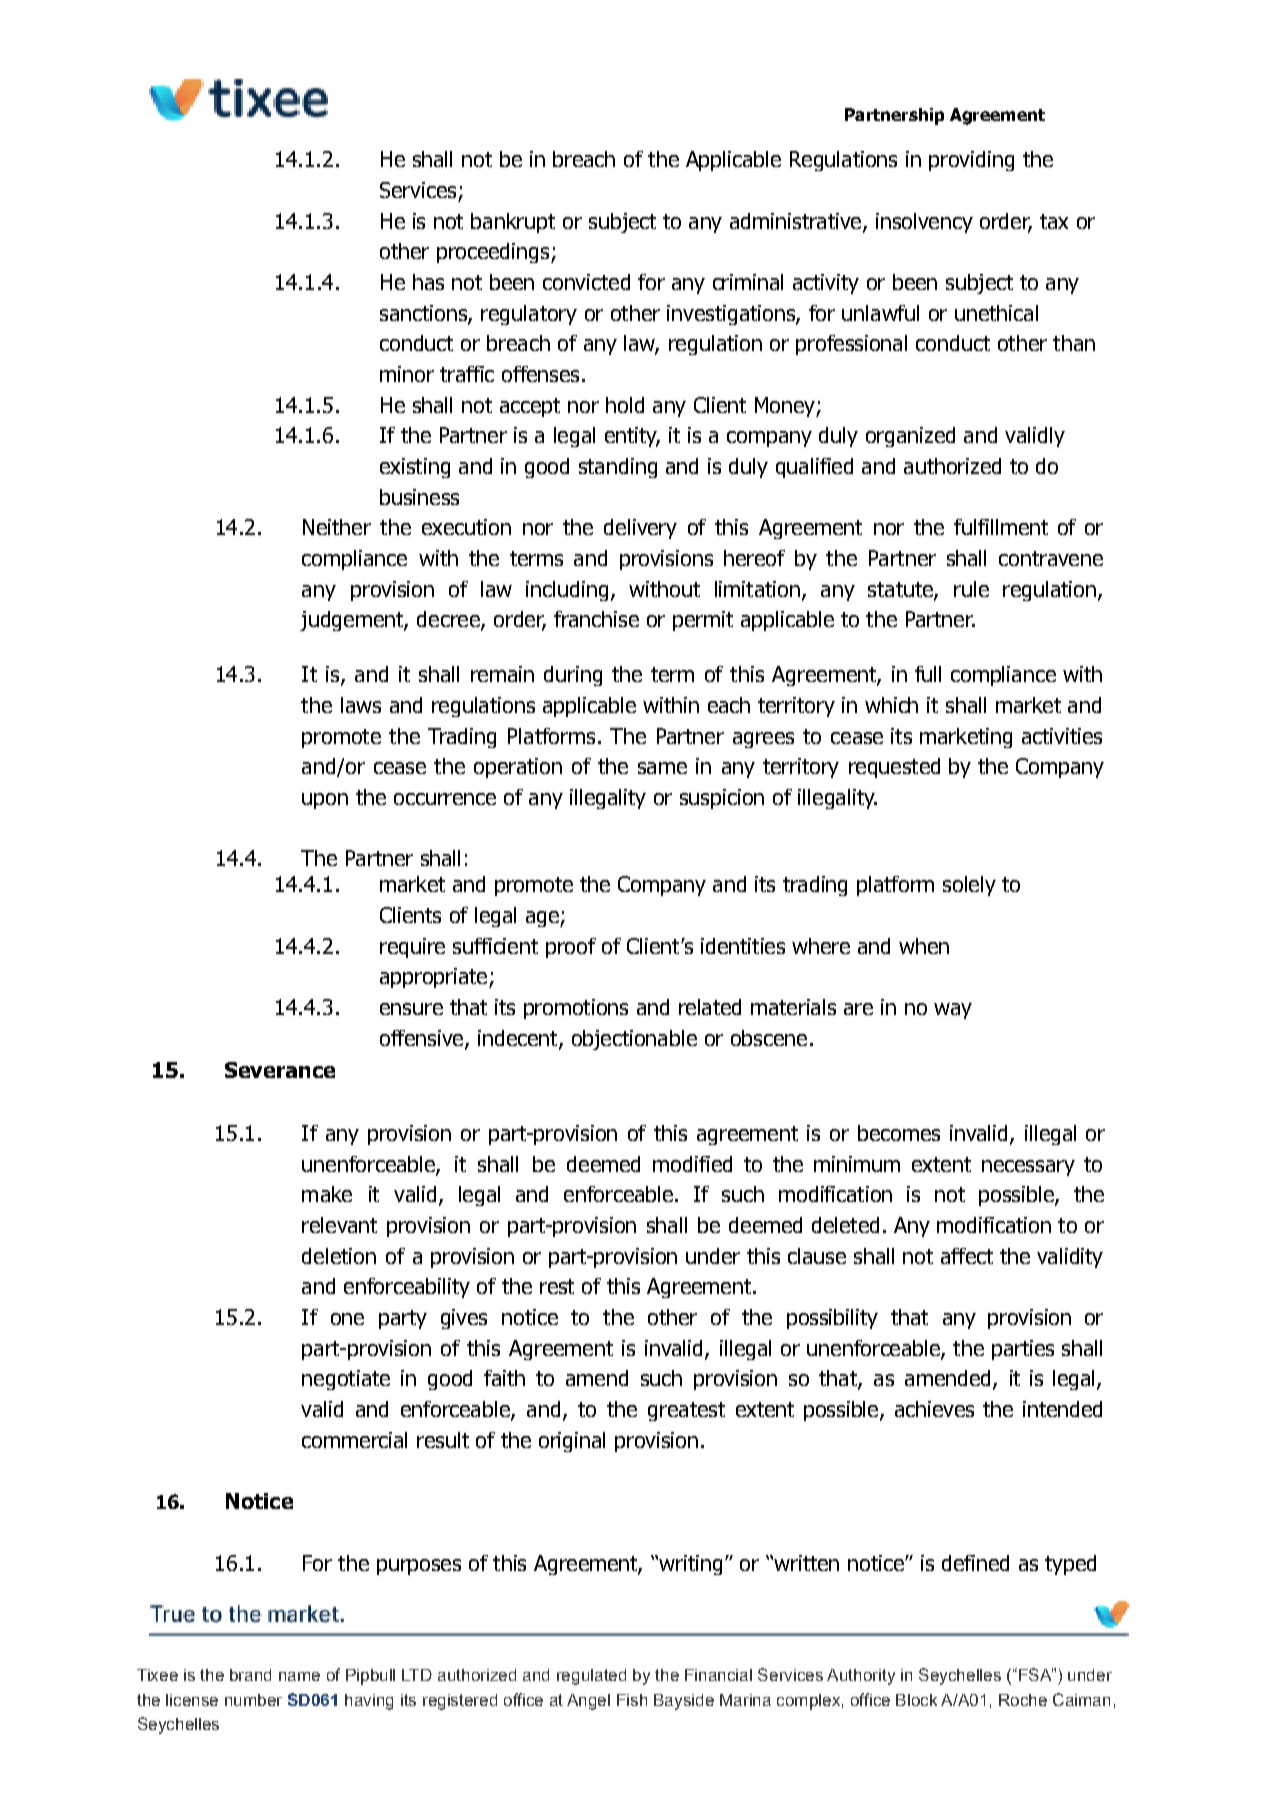  What do you see at coordinates (971, 589) in the document?
I see `rule` at bounding box center [971, 589].
